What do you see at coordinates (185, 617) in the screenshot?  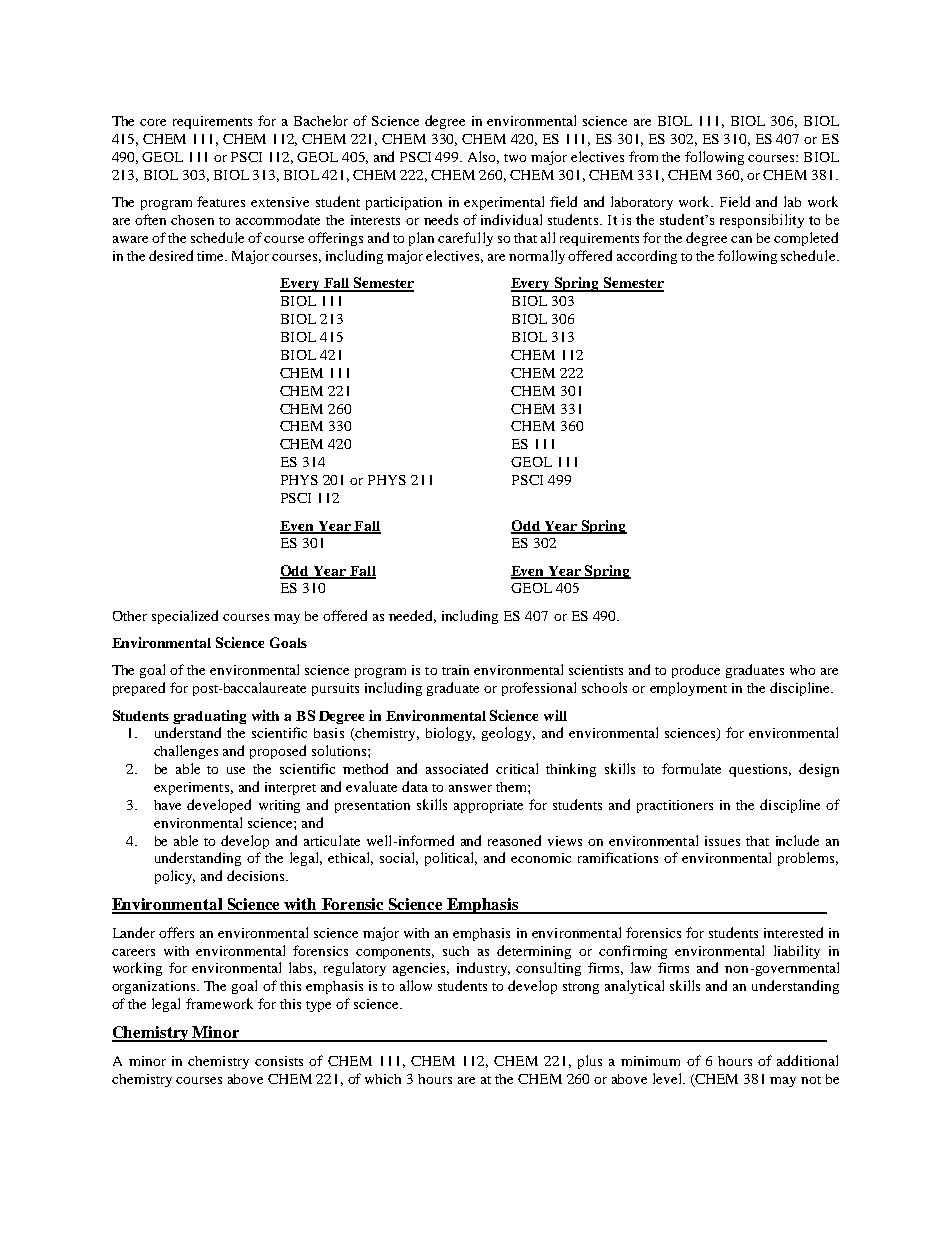 I see `specialized` at bounding box center [185, 617].
